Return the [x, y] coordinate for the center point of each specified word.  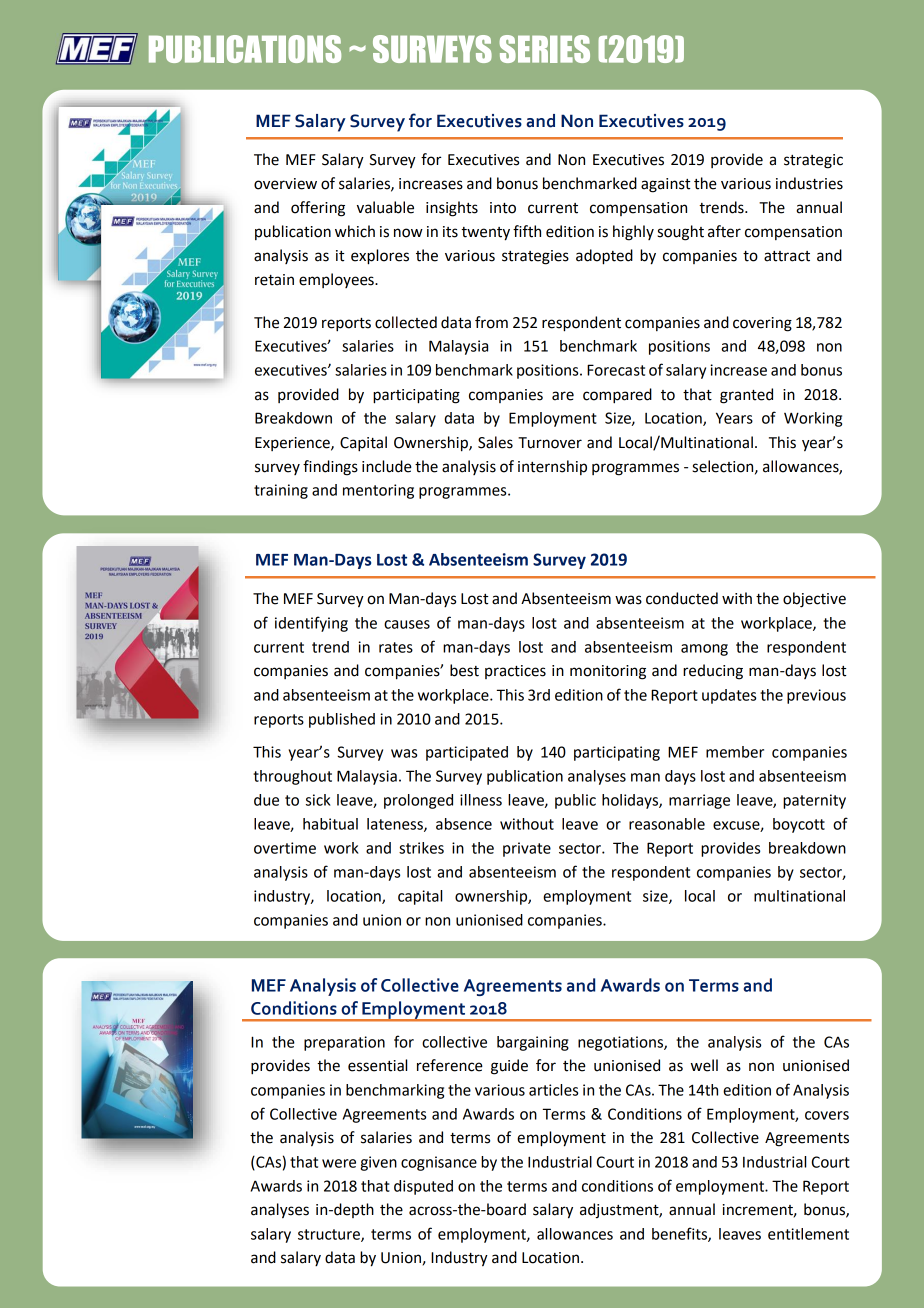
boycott [799, 825]
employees [337, 280]
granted [746, 396]
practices [515, 672]
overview [285, 184]
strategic [813, 161]
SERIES [545, 49]
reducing [713, 672]
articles [553, 1090]
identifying [311, 624]
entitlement [808, 1234]
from [491, 322]
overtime [285, 848]
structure [330, 1235]
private [527, 849]
